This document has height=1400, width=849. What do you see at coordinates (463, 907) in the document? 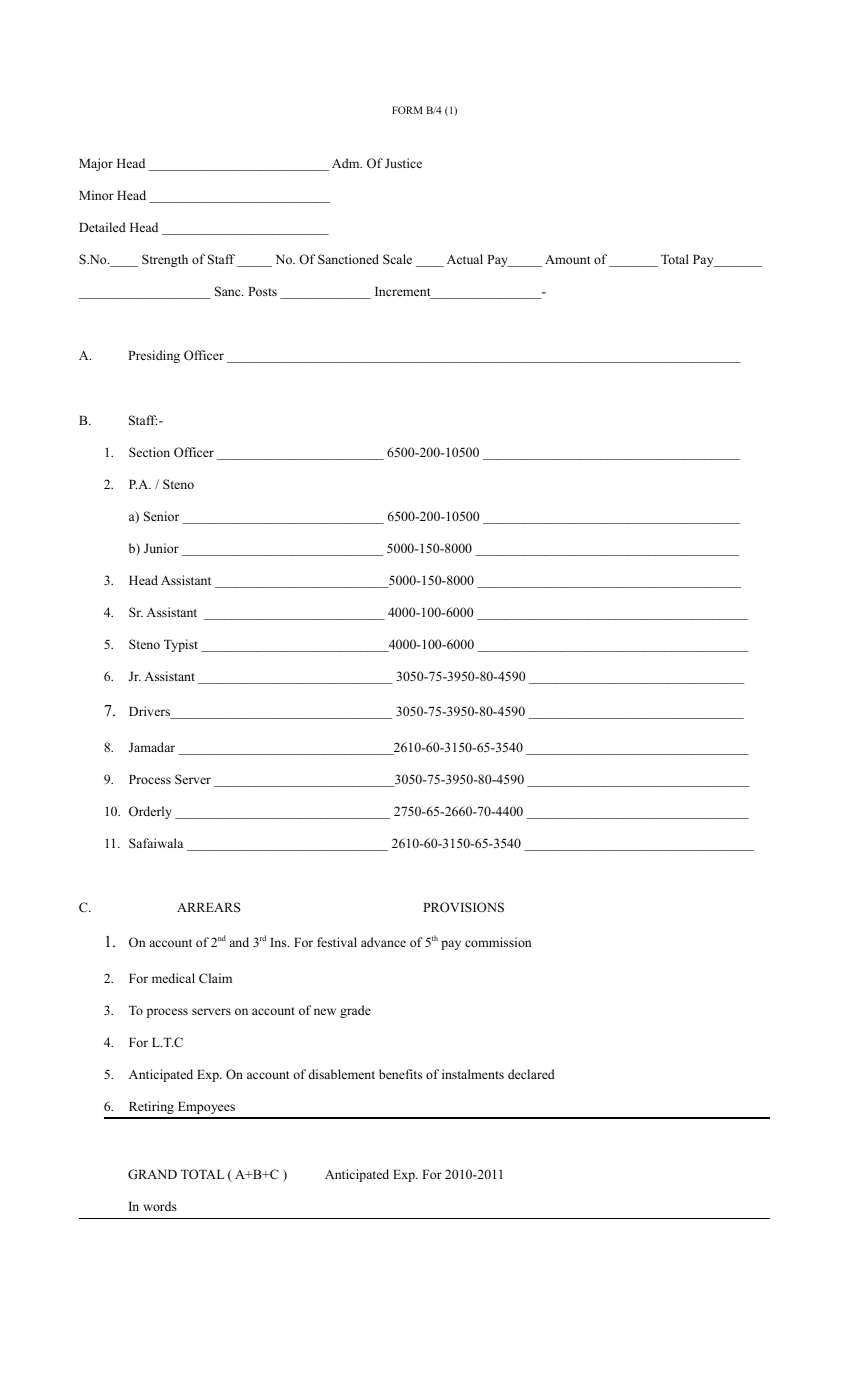
I see `PROVISIONS` at bounding box center [463, 907].
